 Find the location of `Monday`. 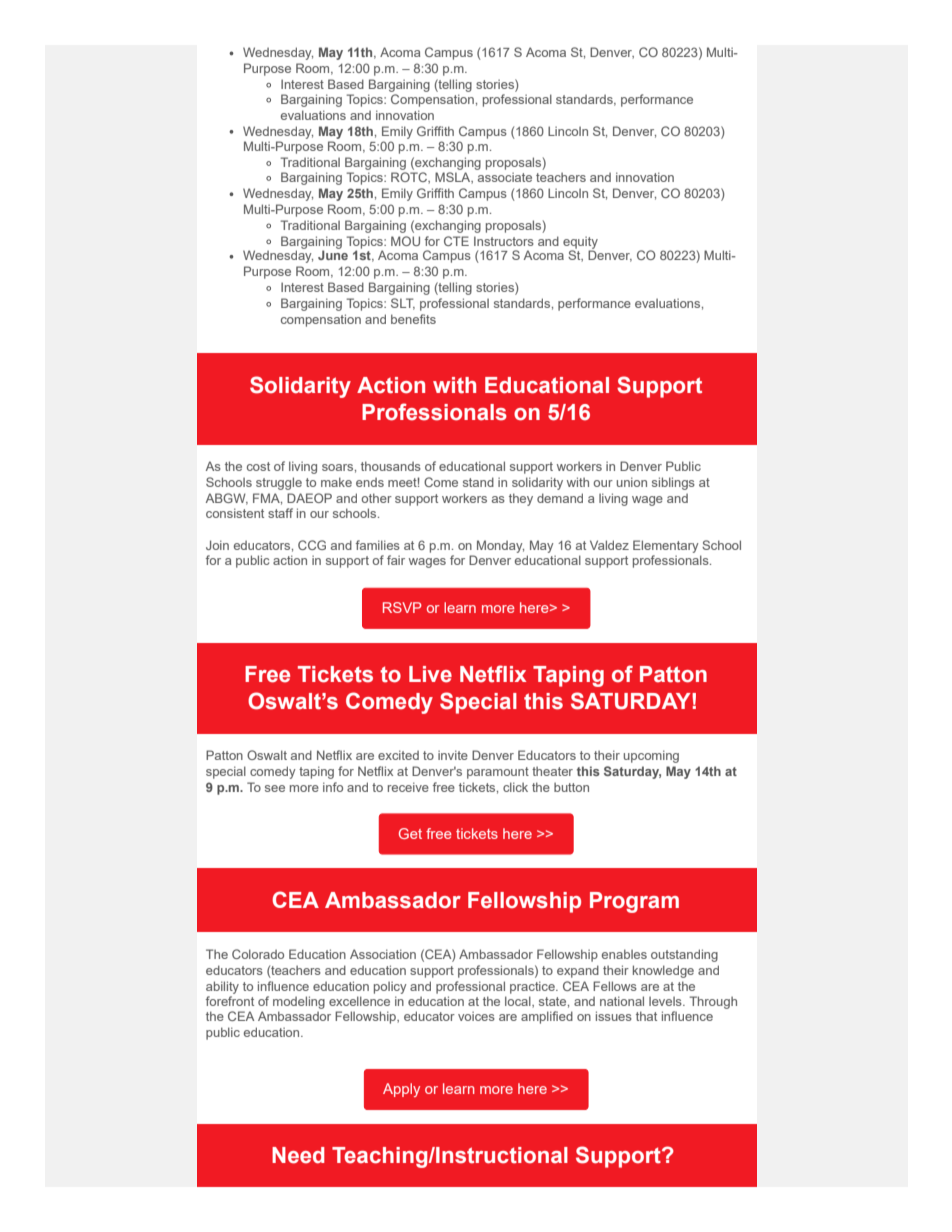

Monday is located at coordinates (500, 546).
